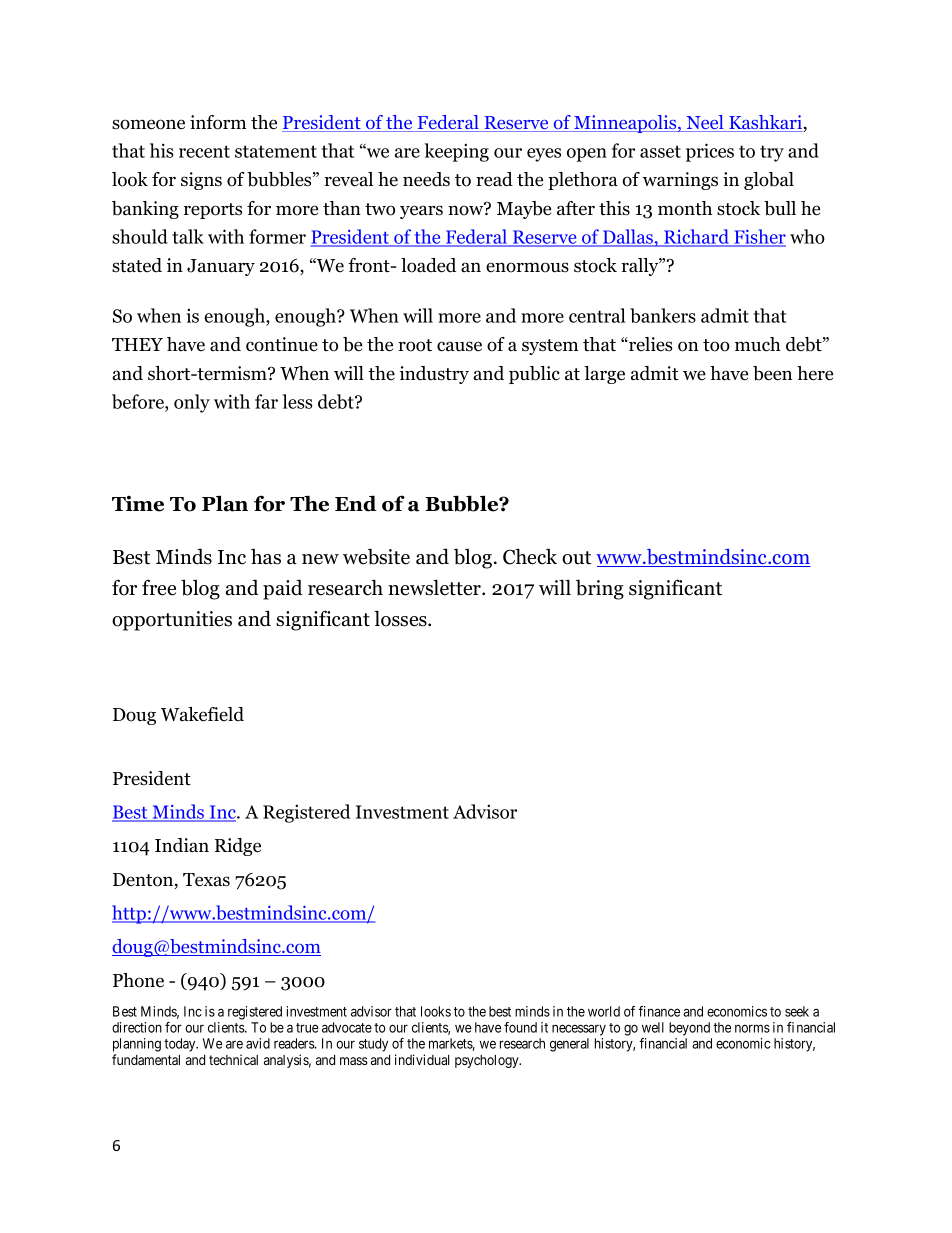 The height and width of the screenshot is (1233, 952). I want to click on keeping, so click(457, 152).
